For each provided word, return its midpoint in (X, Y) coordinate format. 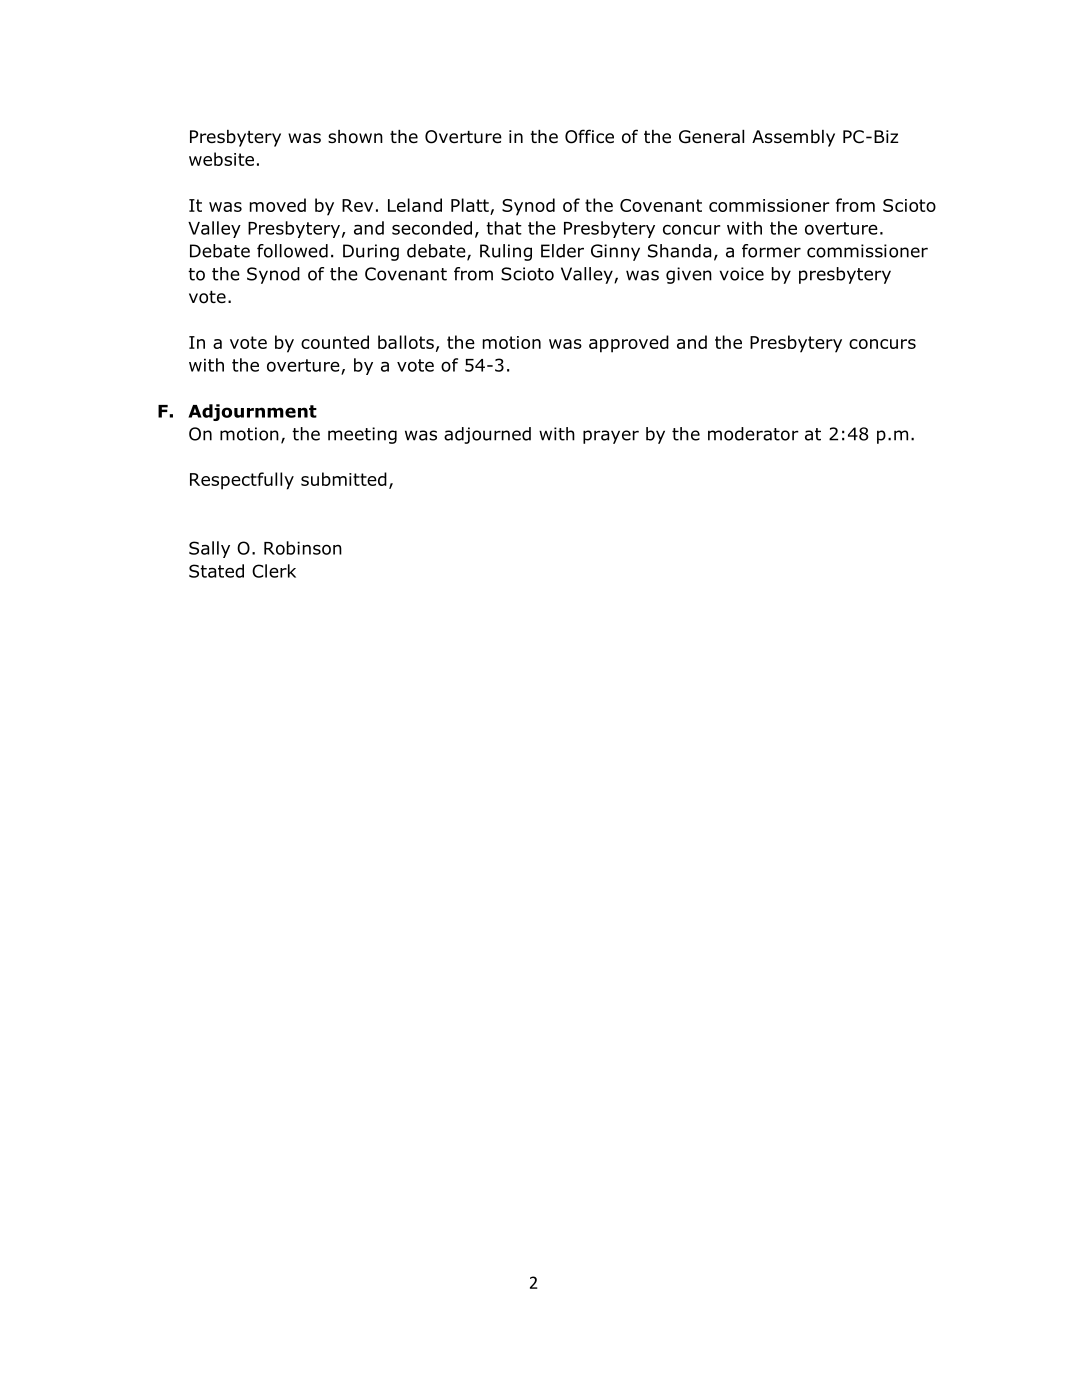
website (221, 159)
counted (335, 342)
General (711, 137)
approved (629, 344)
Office (589, 136)
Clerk (274, 571)
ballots (406, 342)
